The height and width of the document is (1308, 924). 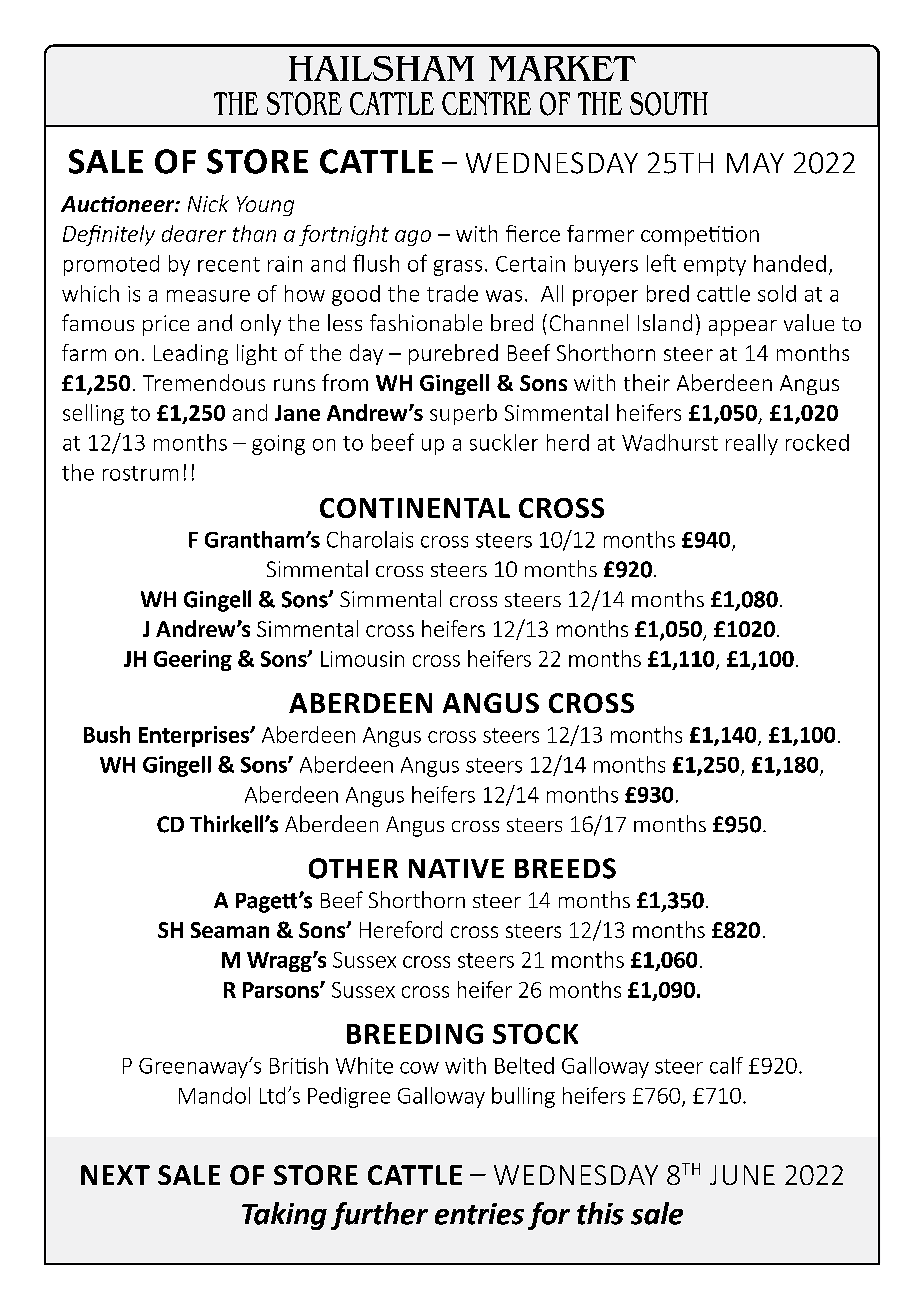 I want to click on Seaman, so click(x=230, y=930).
